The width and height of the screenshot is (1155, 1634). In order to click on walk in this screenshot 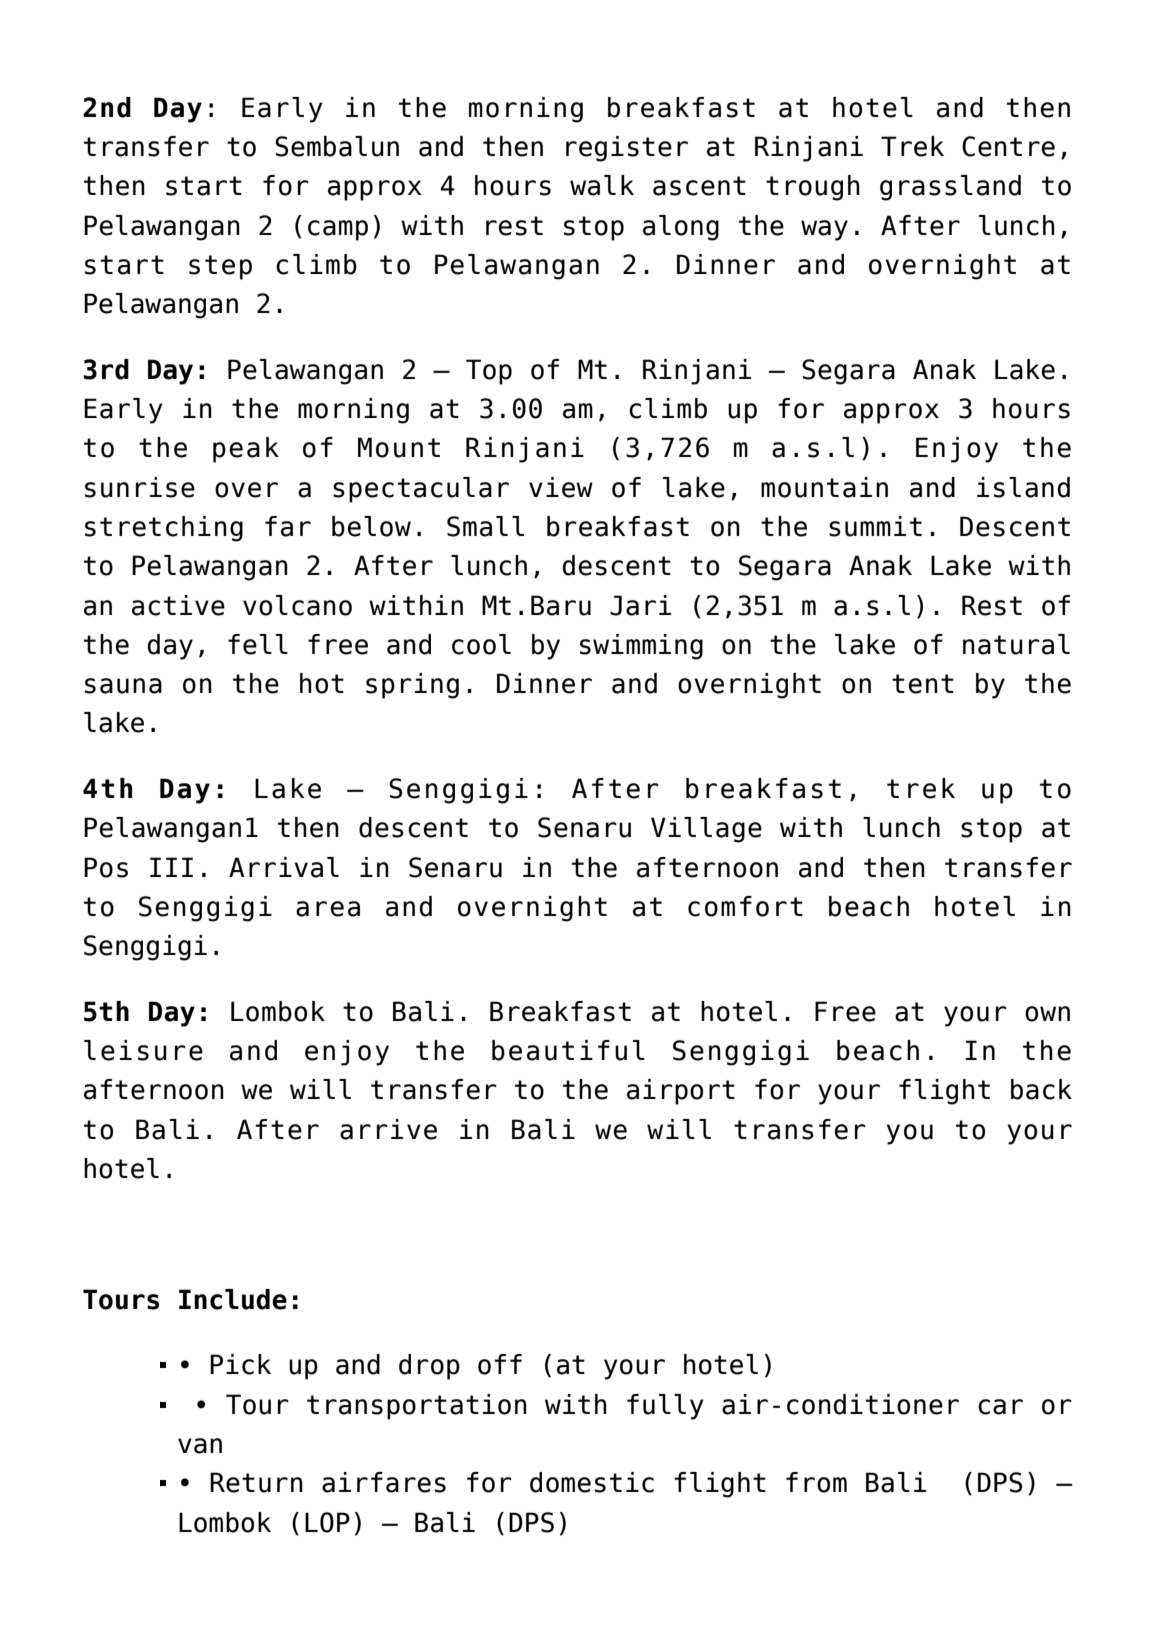, I will do `click(602, 185)`.
